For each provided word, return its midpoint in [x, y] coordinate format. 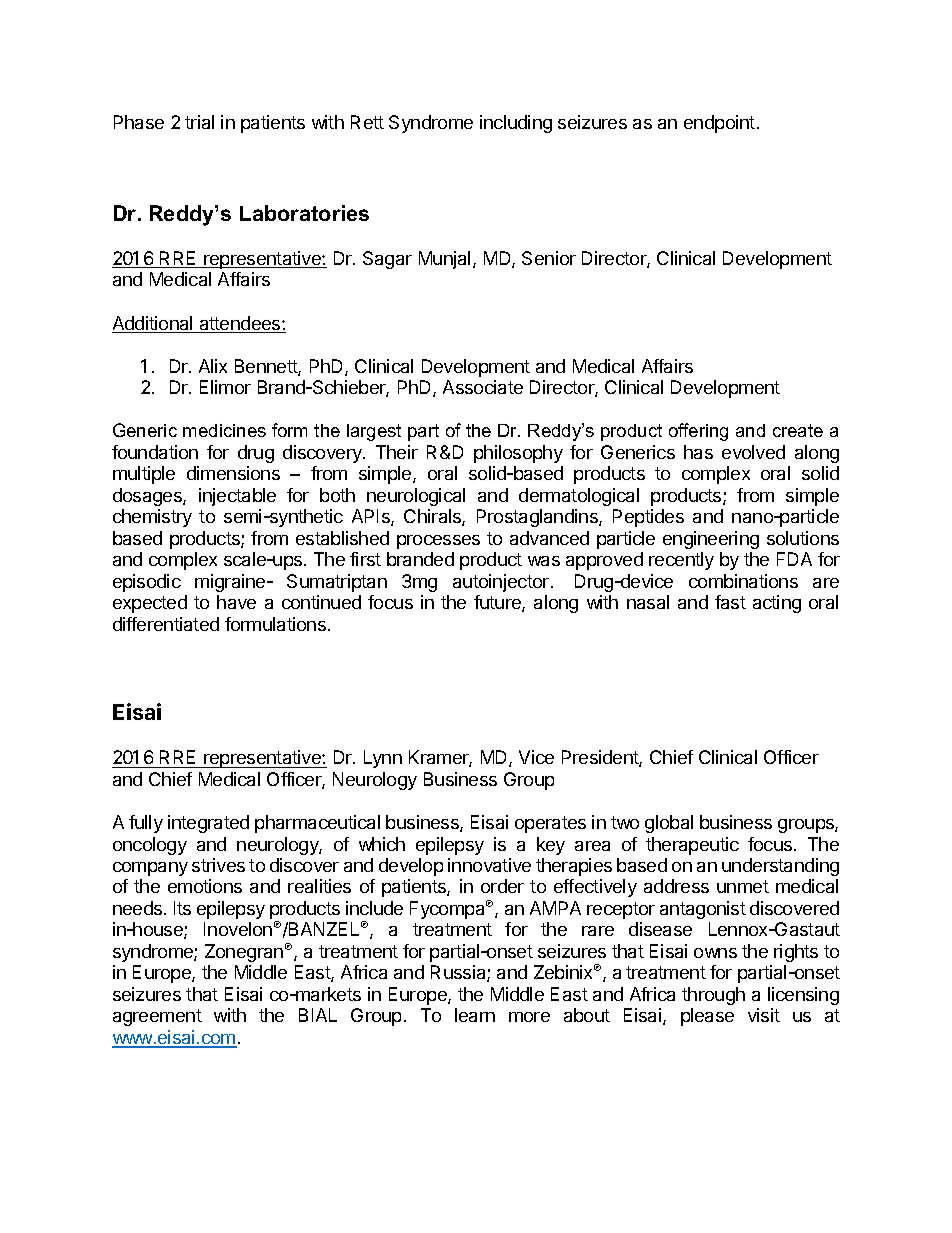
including [516, 124]
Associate [483, 387]
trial [199, 122]
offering [698, 432]
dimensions [233, 473]
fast [730, 602]
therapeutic [692, 846]
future [498, 603]
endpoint [719, 124]
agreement [157, 1017]
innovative [489, 865]
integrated [208, 824]
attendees [240, 324]
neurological [416, 497]
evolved [753, 452]
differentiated [166, 624]
